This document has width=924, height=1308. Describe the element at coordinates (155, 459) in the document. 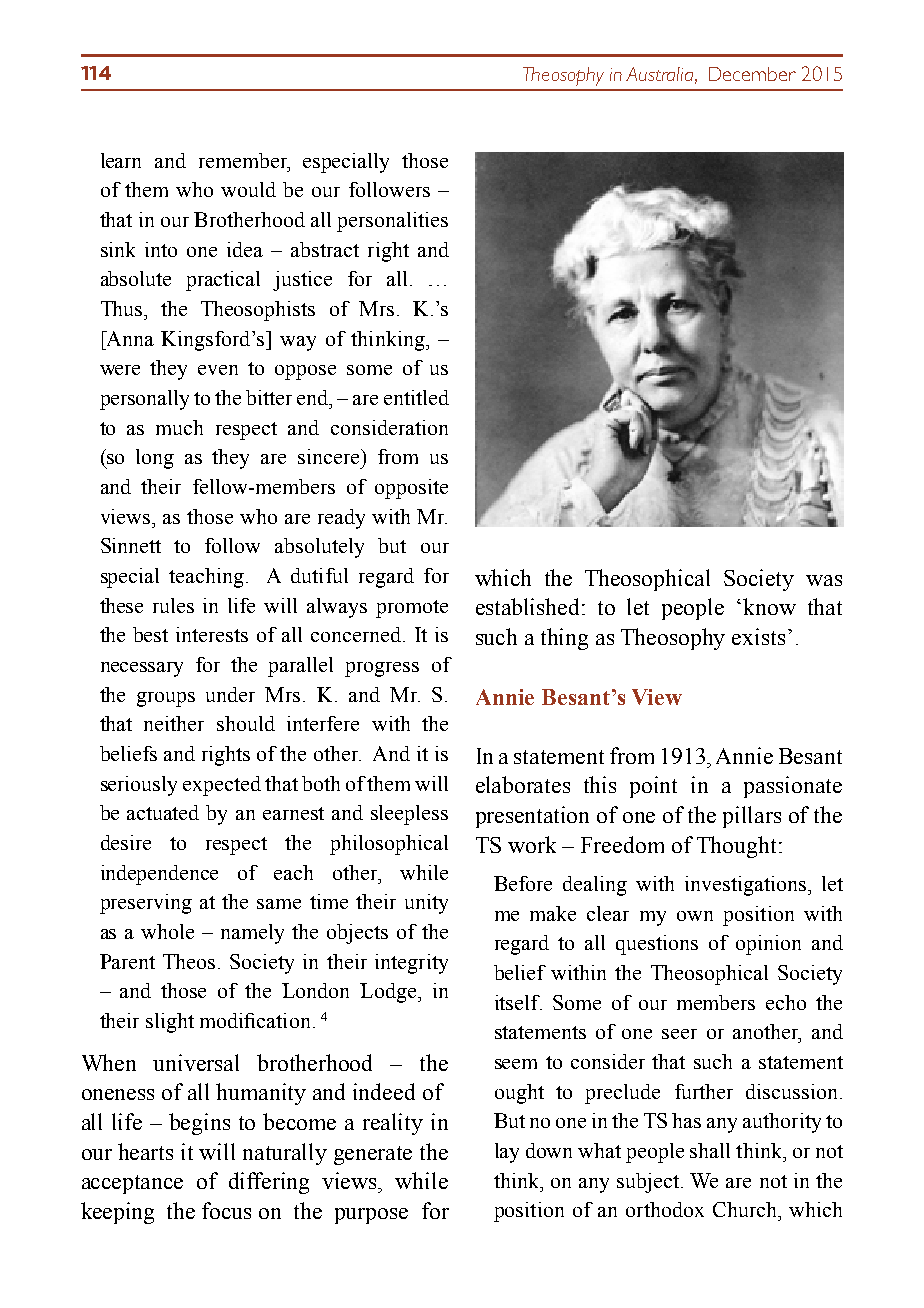

I see `long` at that location.
